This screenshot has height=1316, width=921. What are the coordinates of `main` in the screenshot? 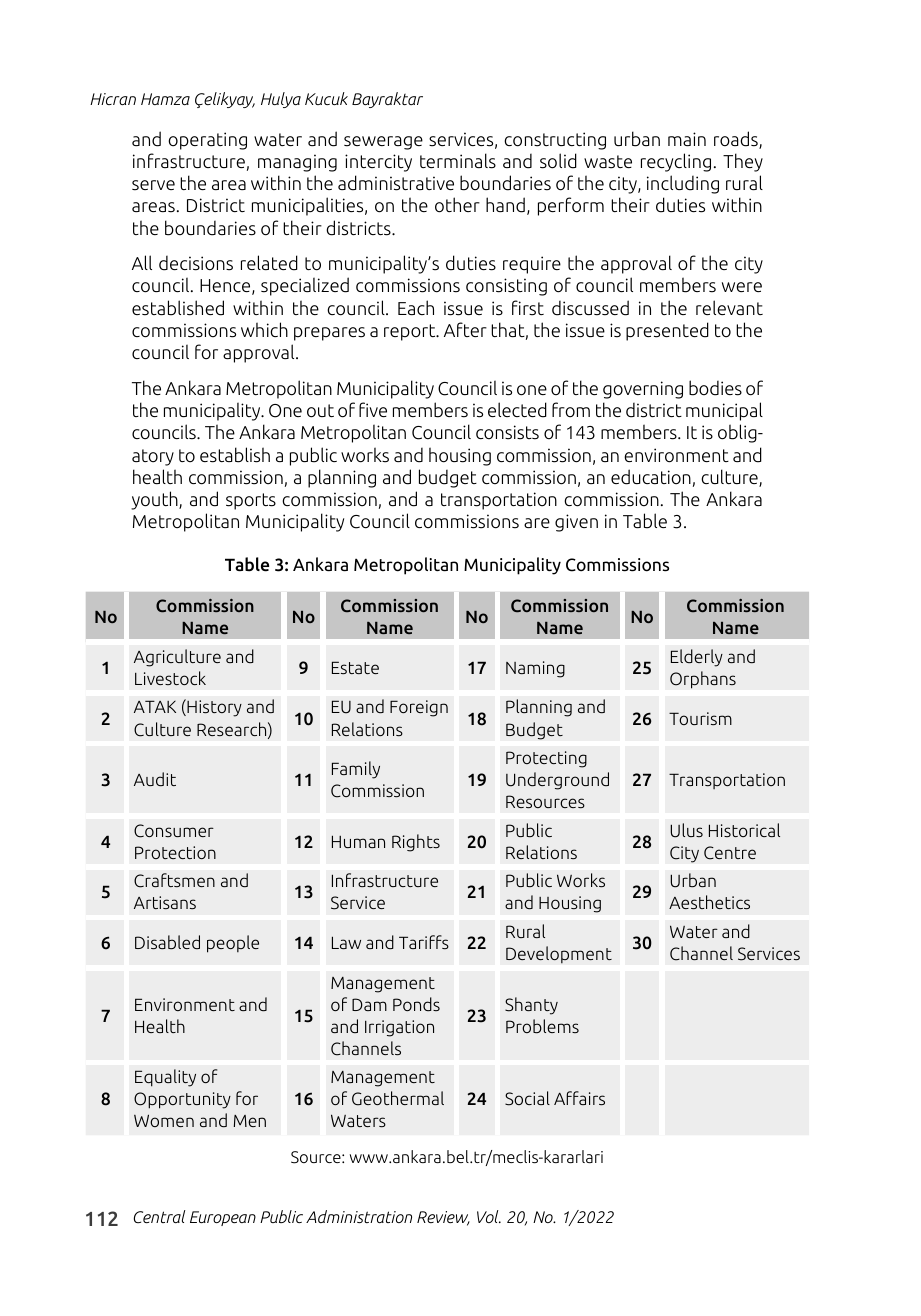 It's located at (687, 139).
